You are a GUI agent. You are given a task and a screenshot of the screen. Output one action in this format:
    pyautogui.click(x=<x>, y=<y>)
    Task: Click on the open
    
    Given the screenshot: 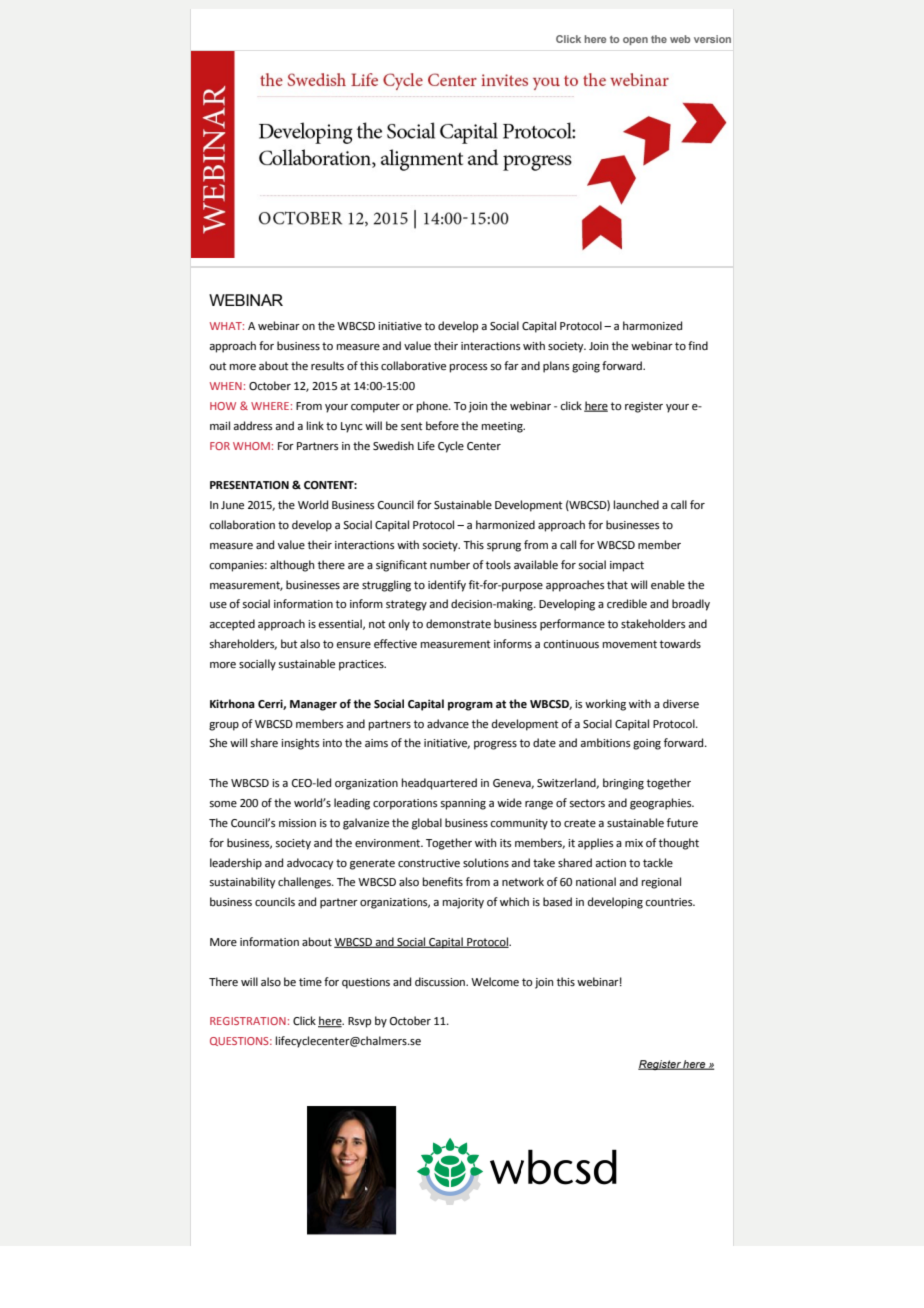 What is the action you would take?
    pyautogui.click(x=635, y=41)
